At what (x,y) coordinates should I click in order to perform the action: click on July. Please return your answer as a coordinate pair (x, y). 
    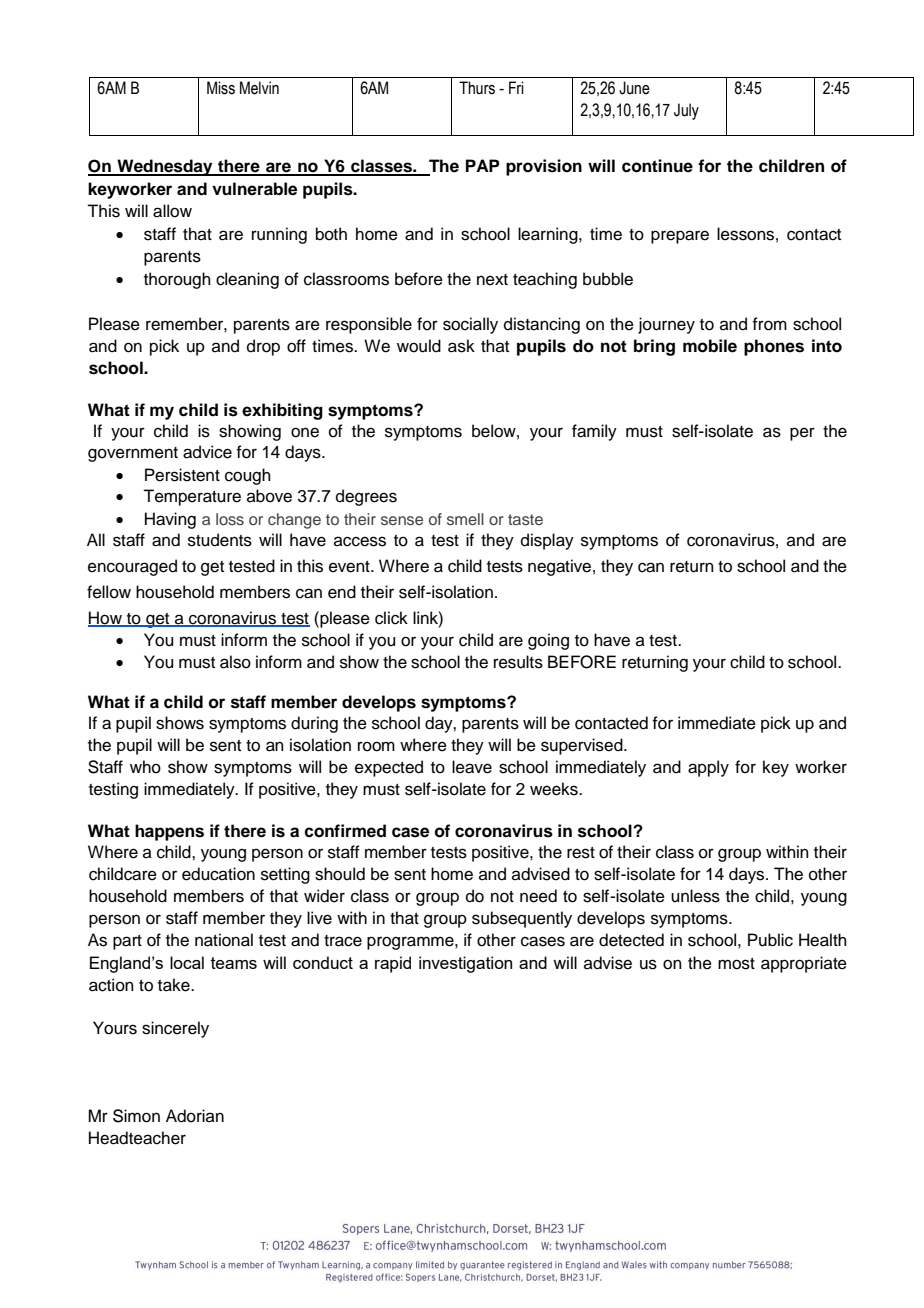
    Looking at the image, I should click on (686, 111).
